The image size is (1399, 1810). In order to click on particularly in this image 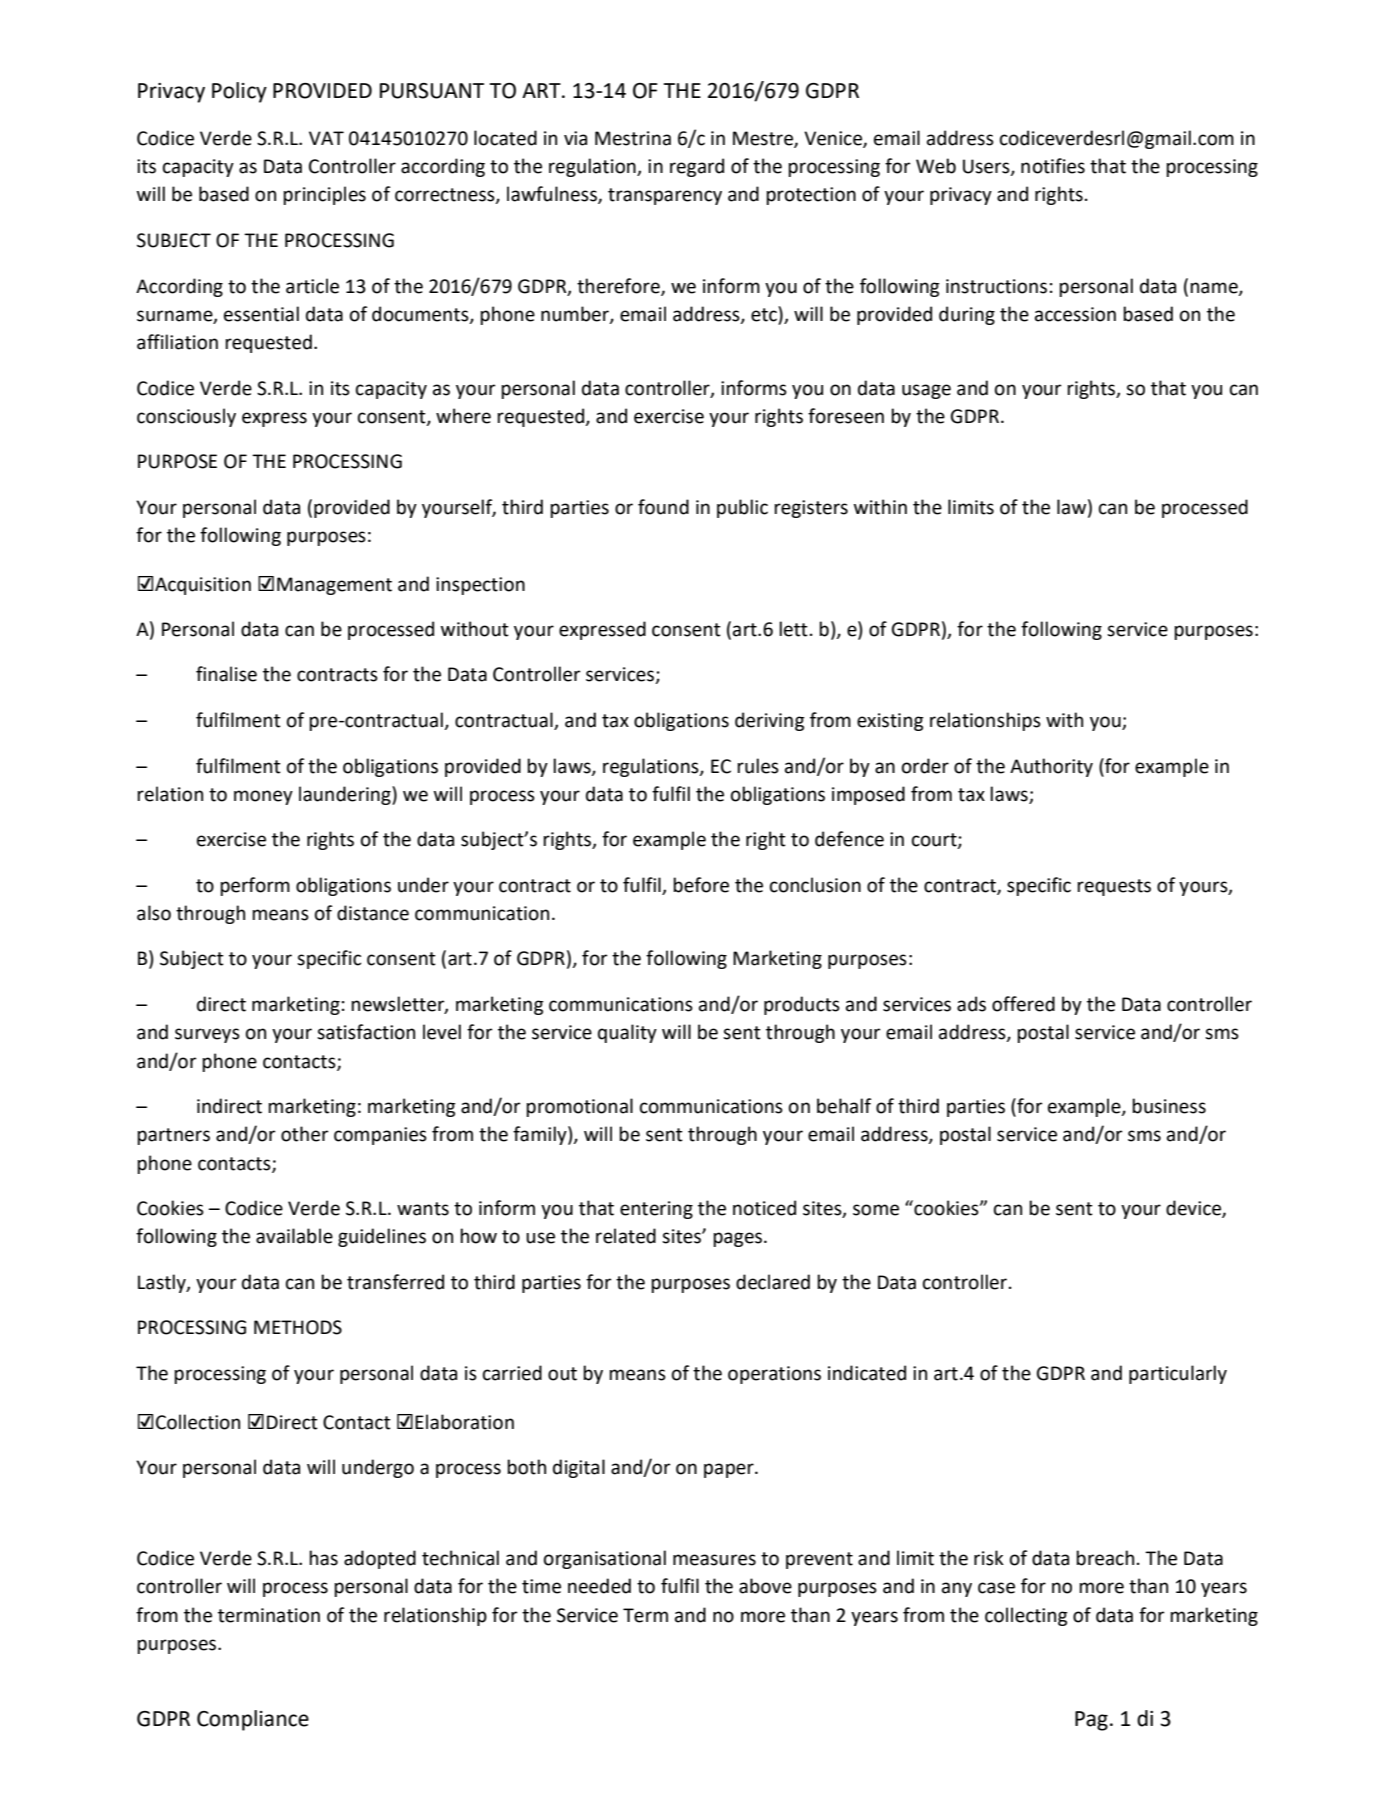, I will do `click(1178, 1374)`.
